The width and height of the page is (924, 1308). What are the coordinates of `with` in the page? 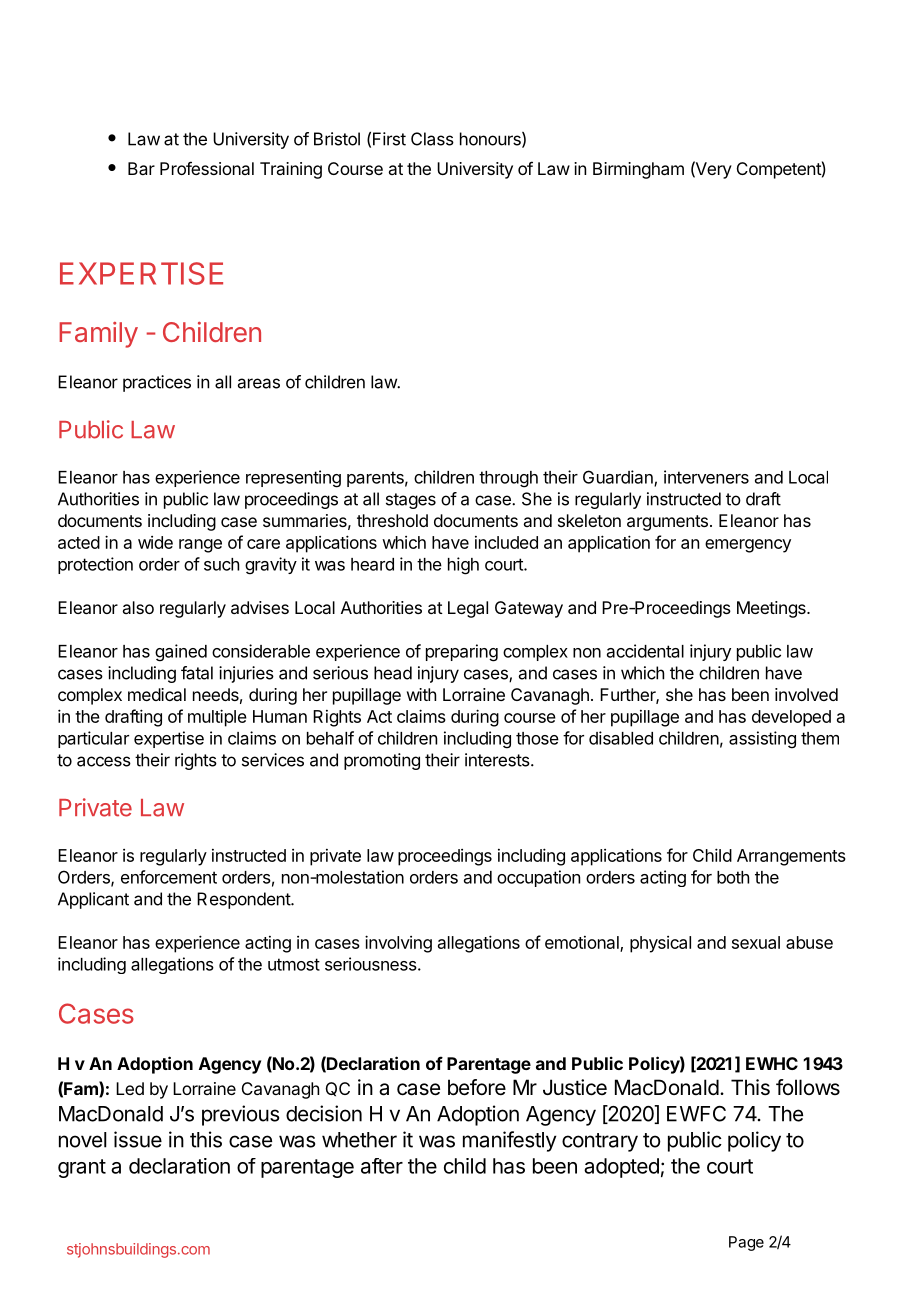 It's located at (421, 694).
